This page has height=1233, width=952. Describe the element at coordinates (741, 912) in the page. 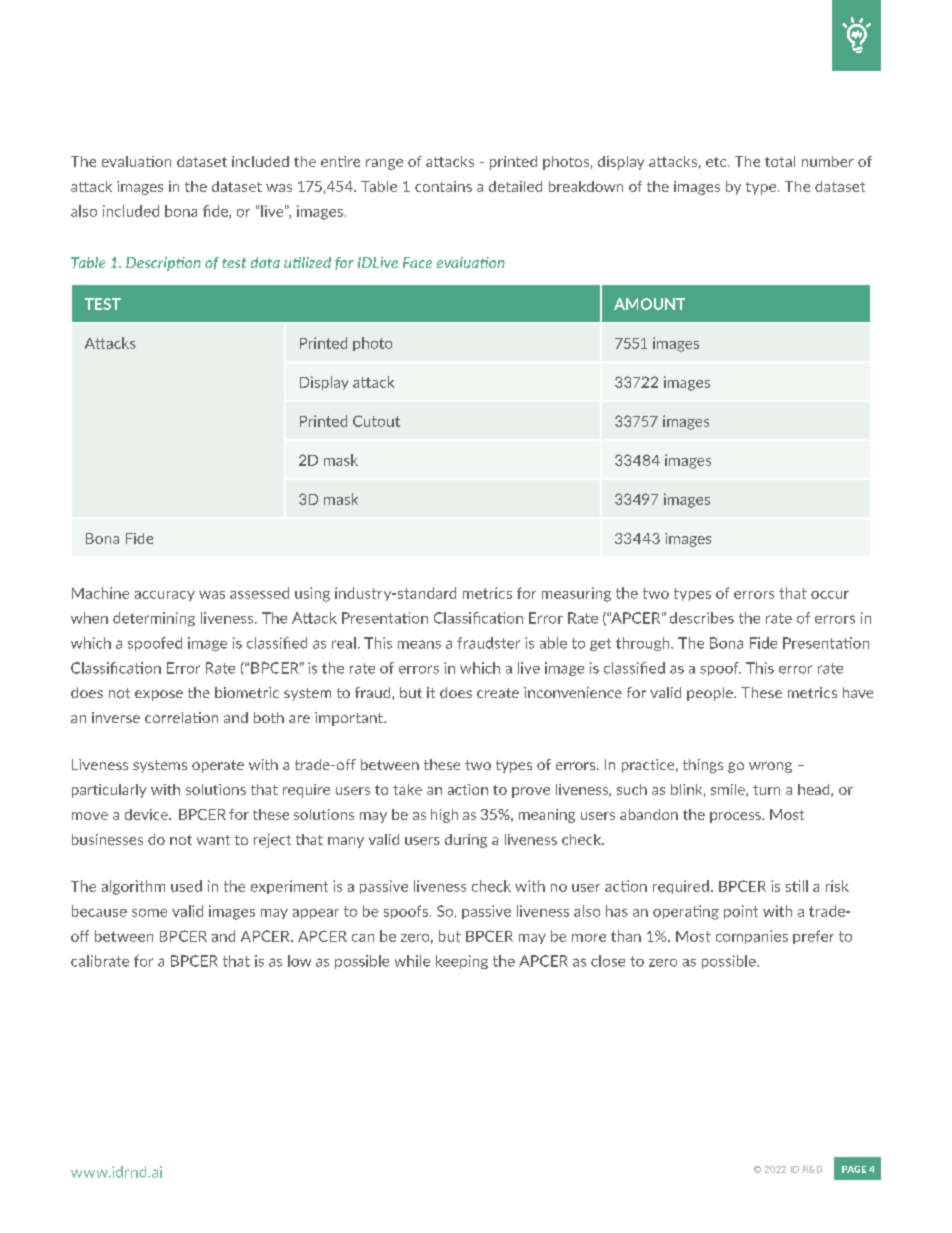

I see `point` at that location.
